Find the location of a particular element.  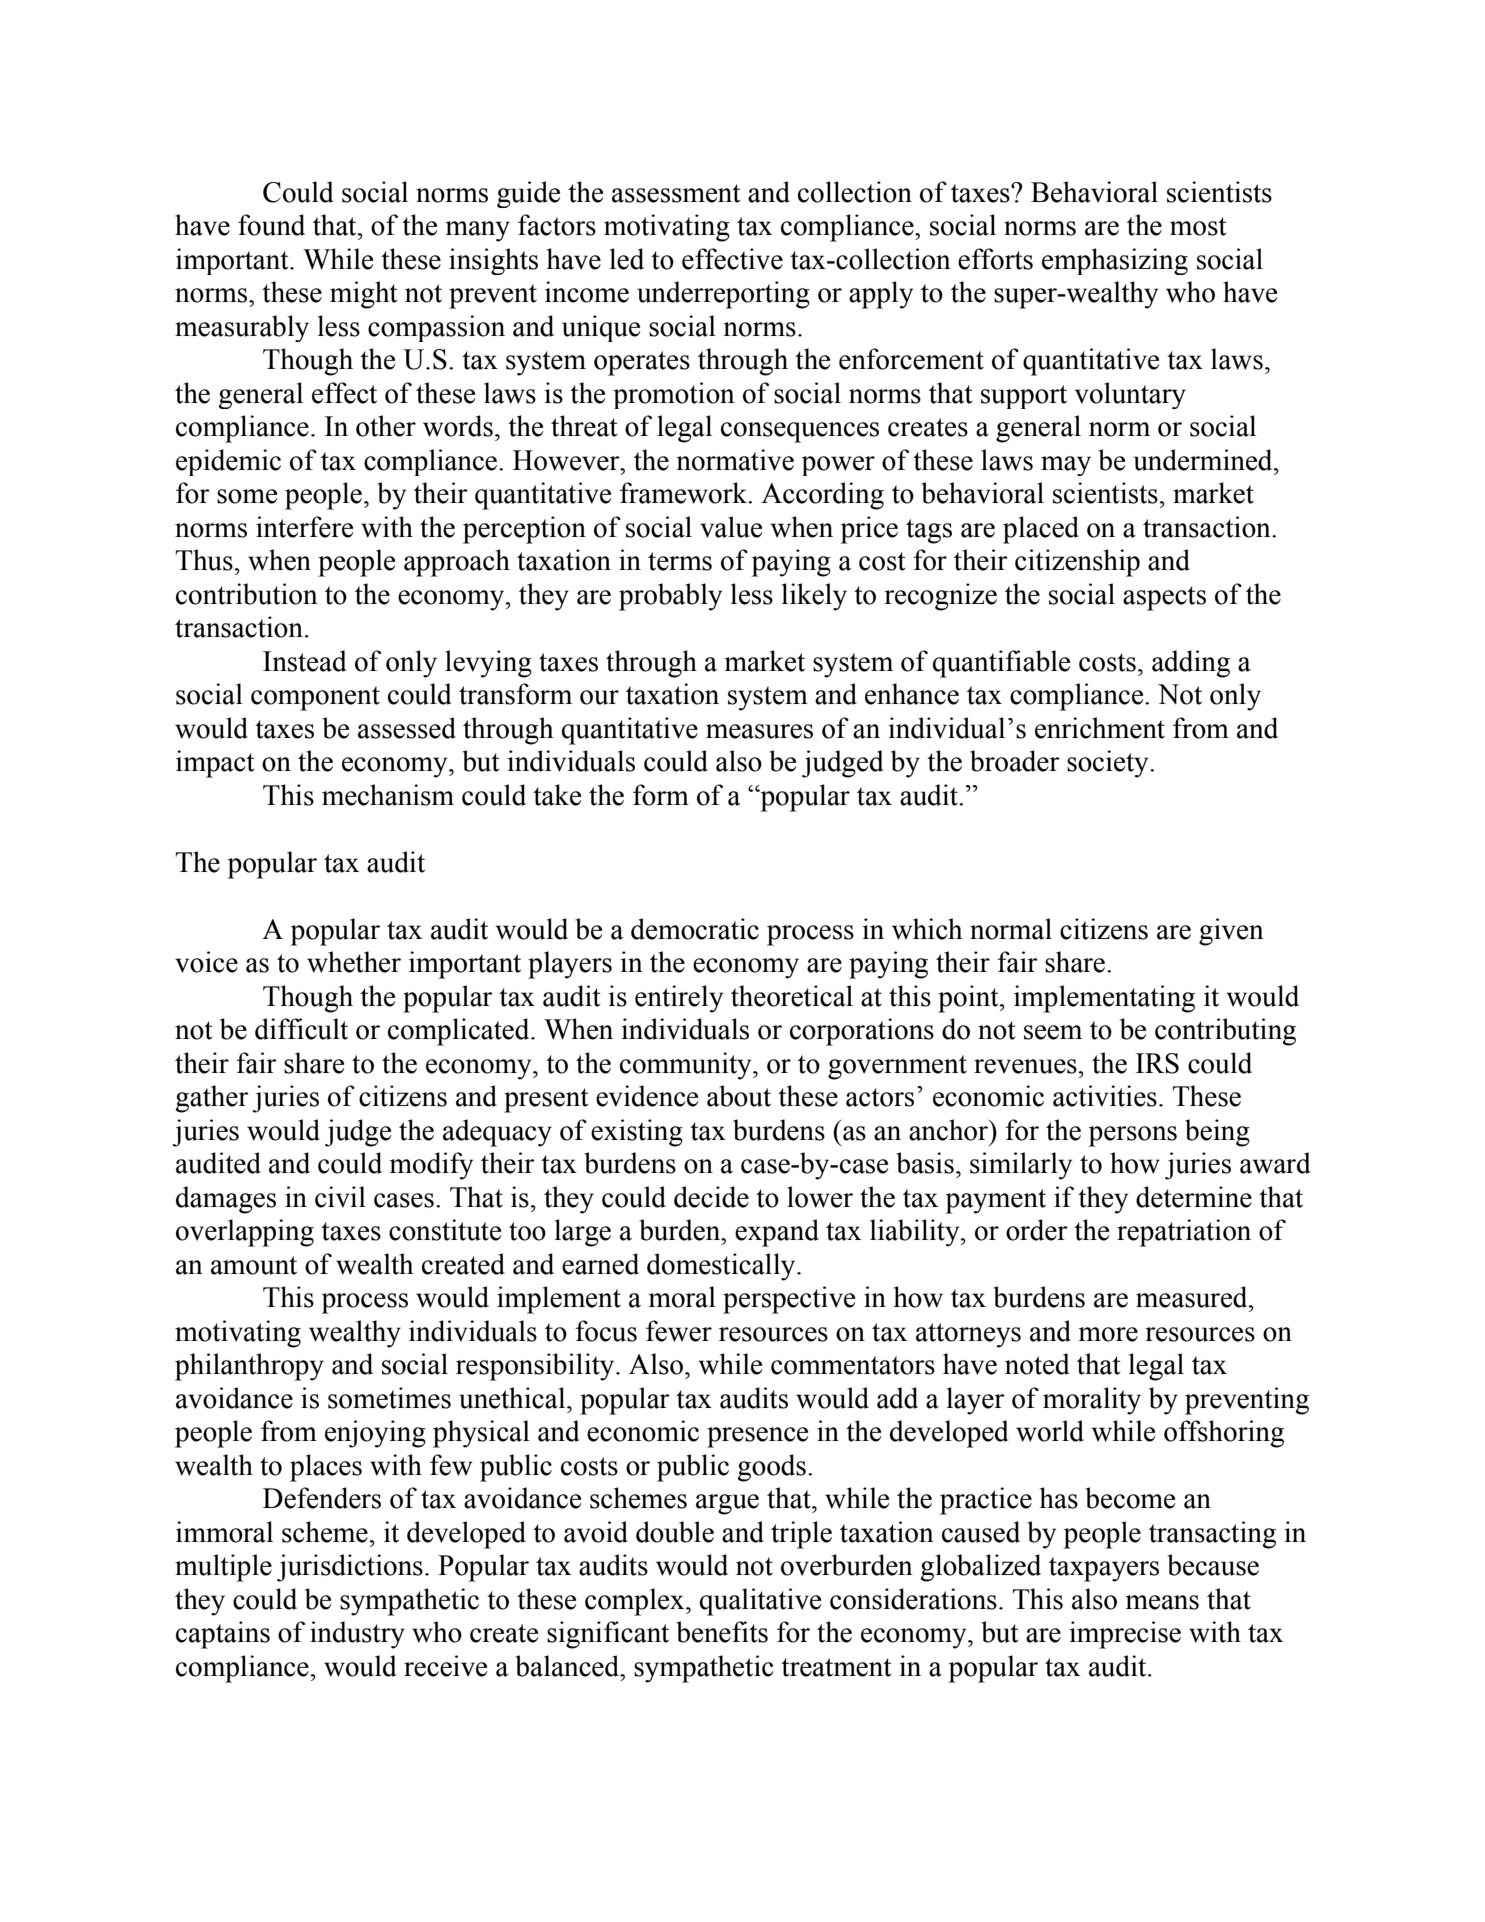

whether is located at coordinates (354, 962).
